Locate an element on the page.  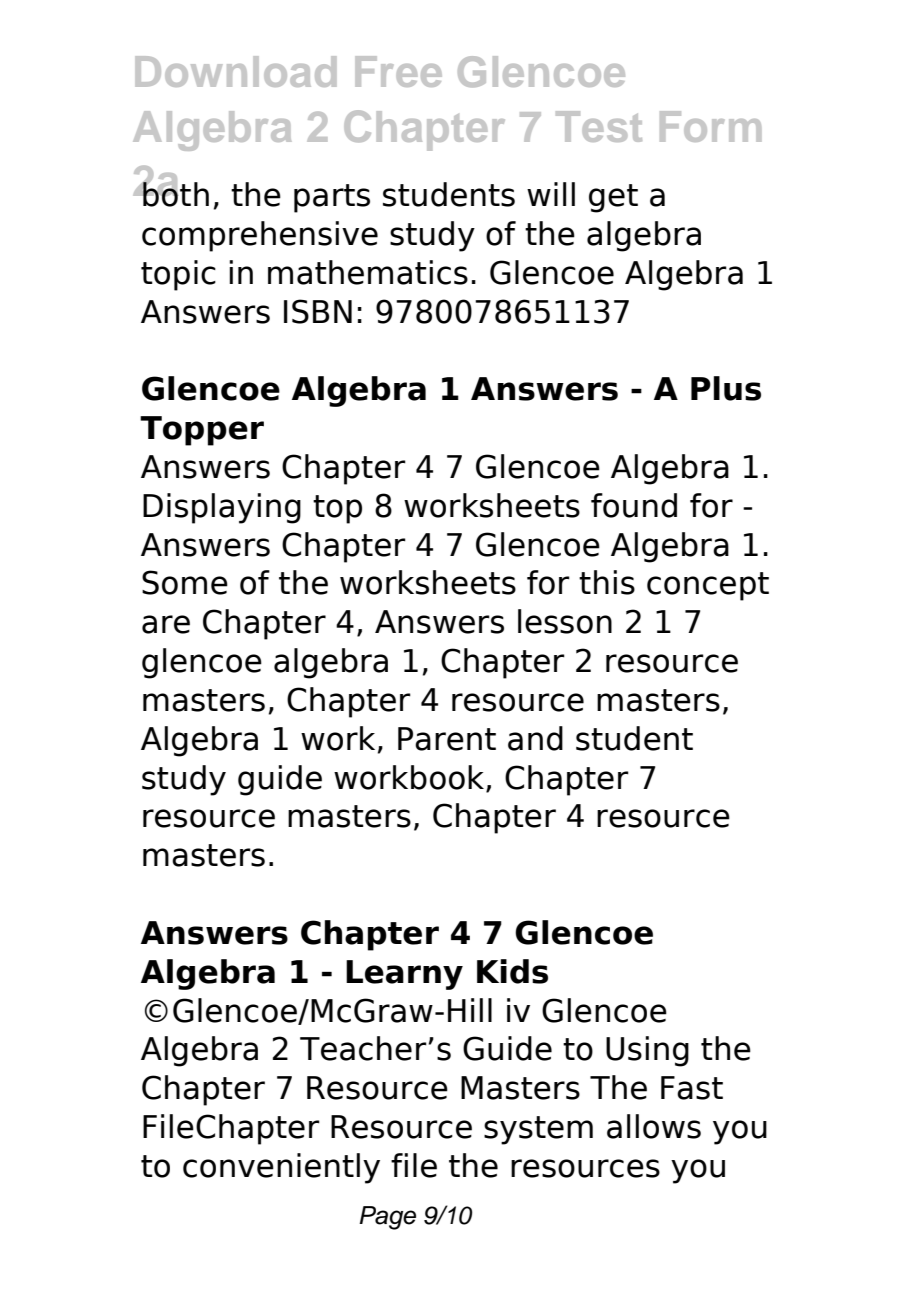
conveniently is located at coordinates (281, 1168).
